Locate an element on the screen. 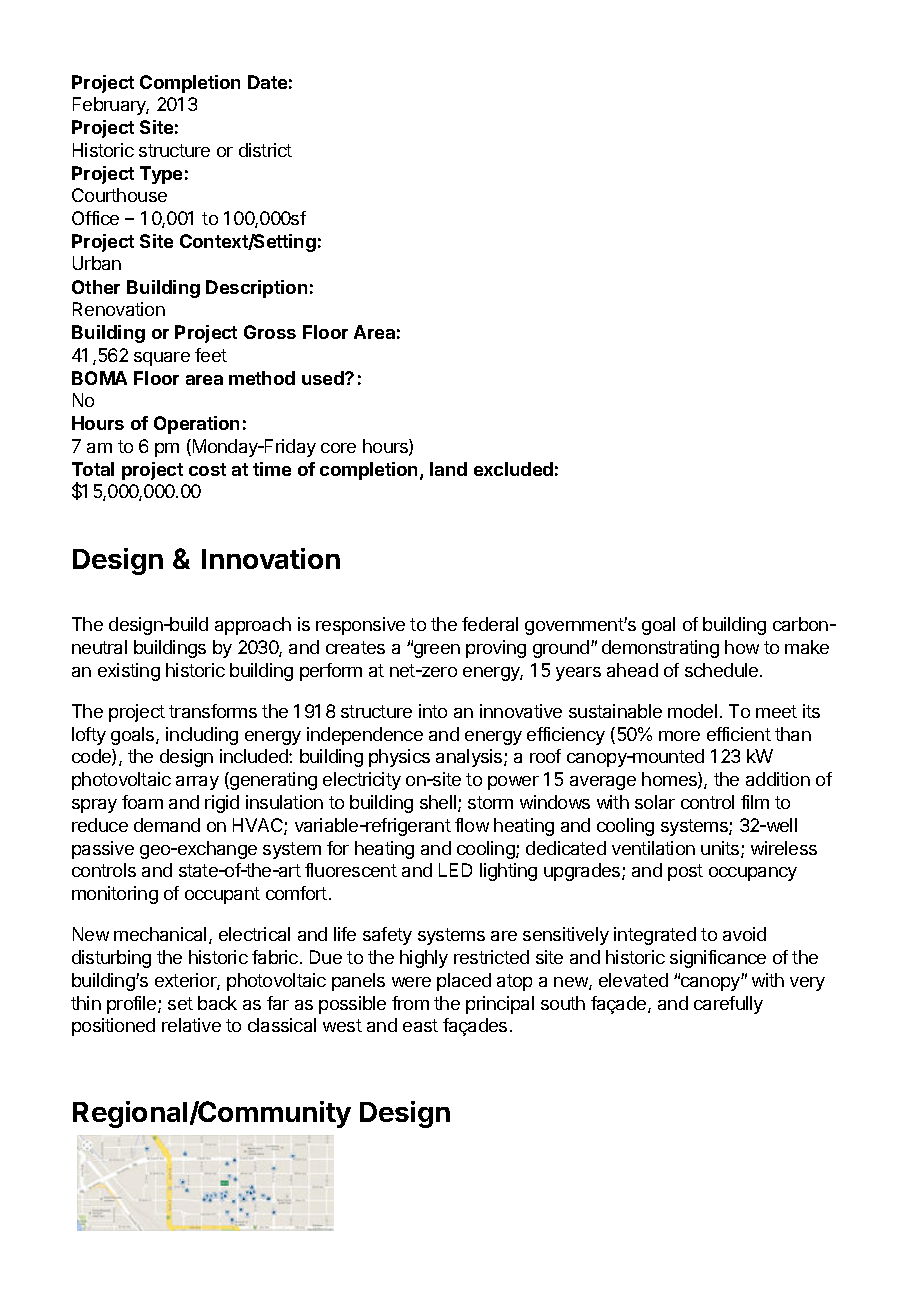 Image resolution: width=924 pixels, height=1308 pixels. federal is located at coordinates (490, 624).
